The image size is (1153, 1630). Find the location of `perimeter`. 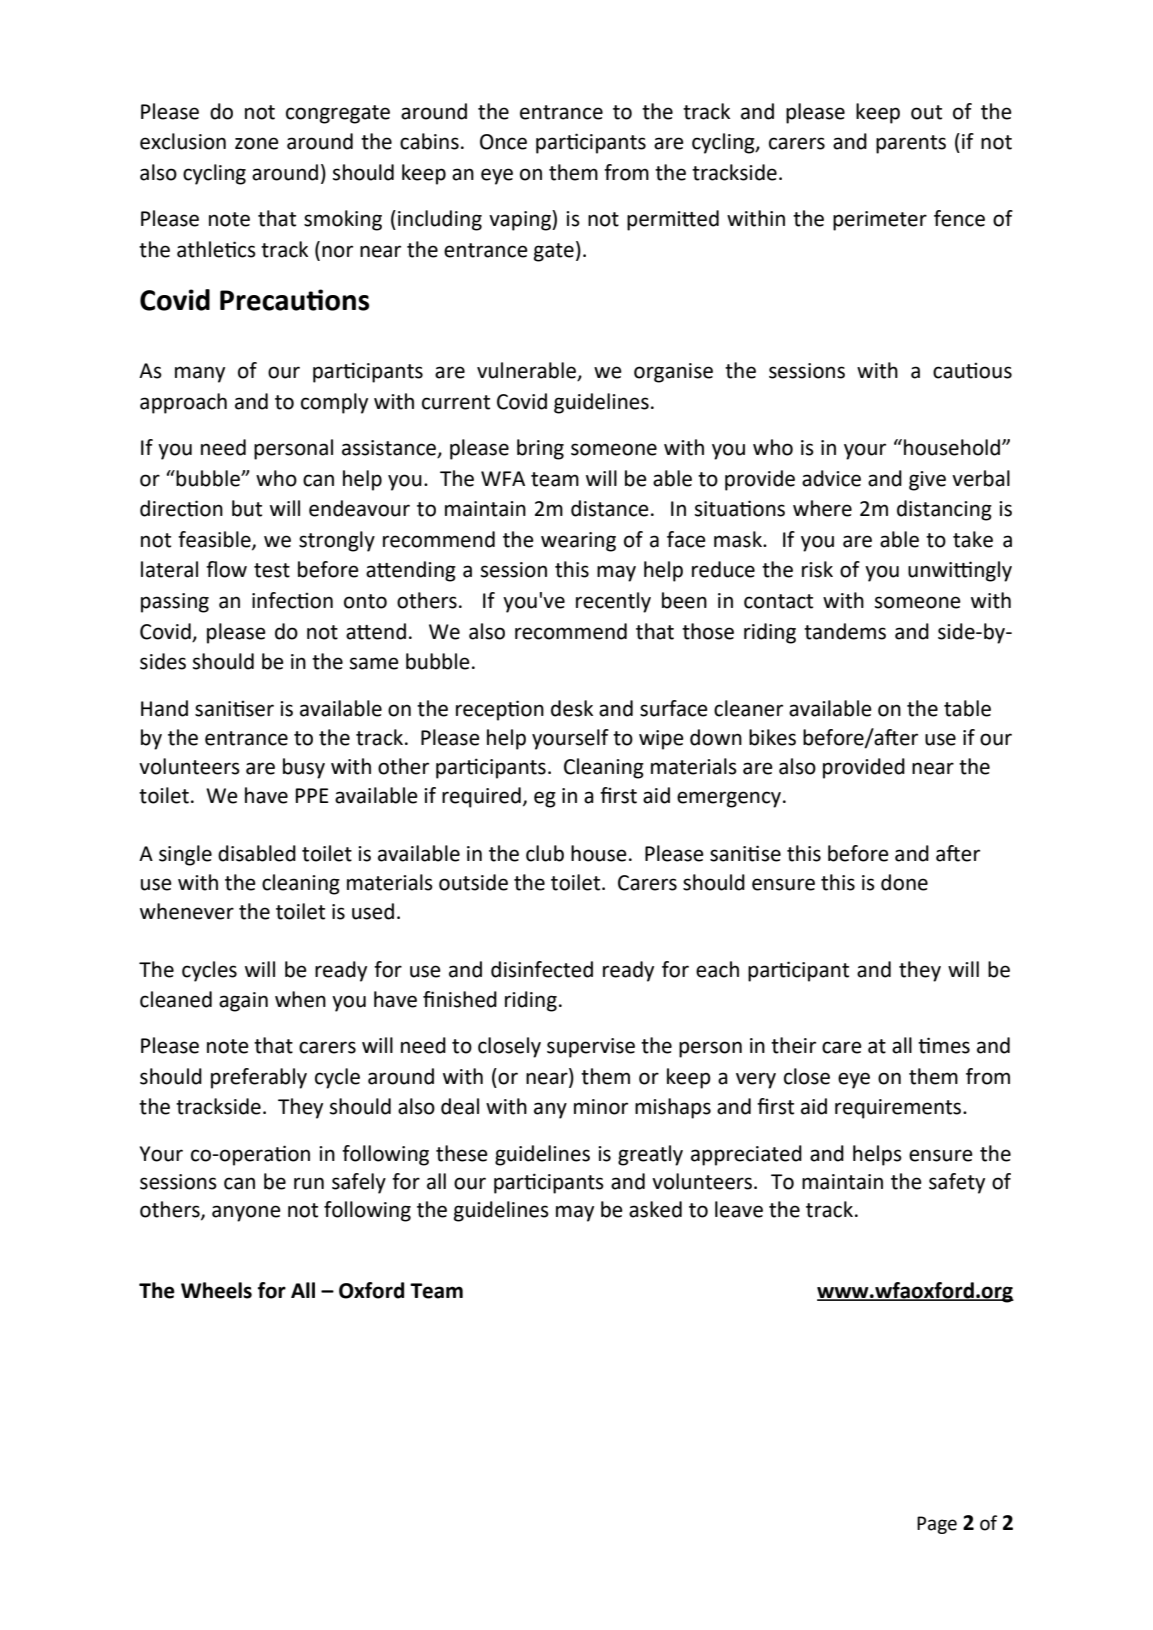

perimeter is located at coordinates (880, 221).
